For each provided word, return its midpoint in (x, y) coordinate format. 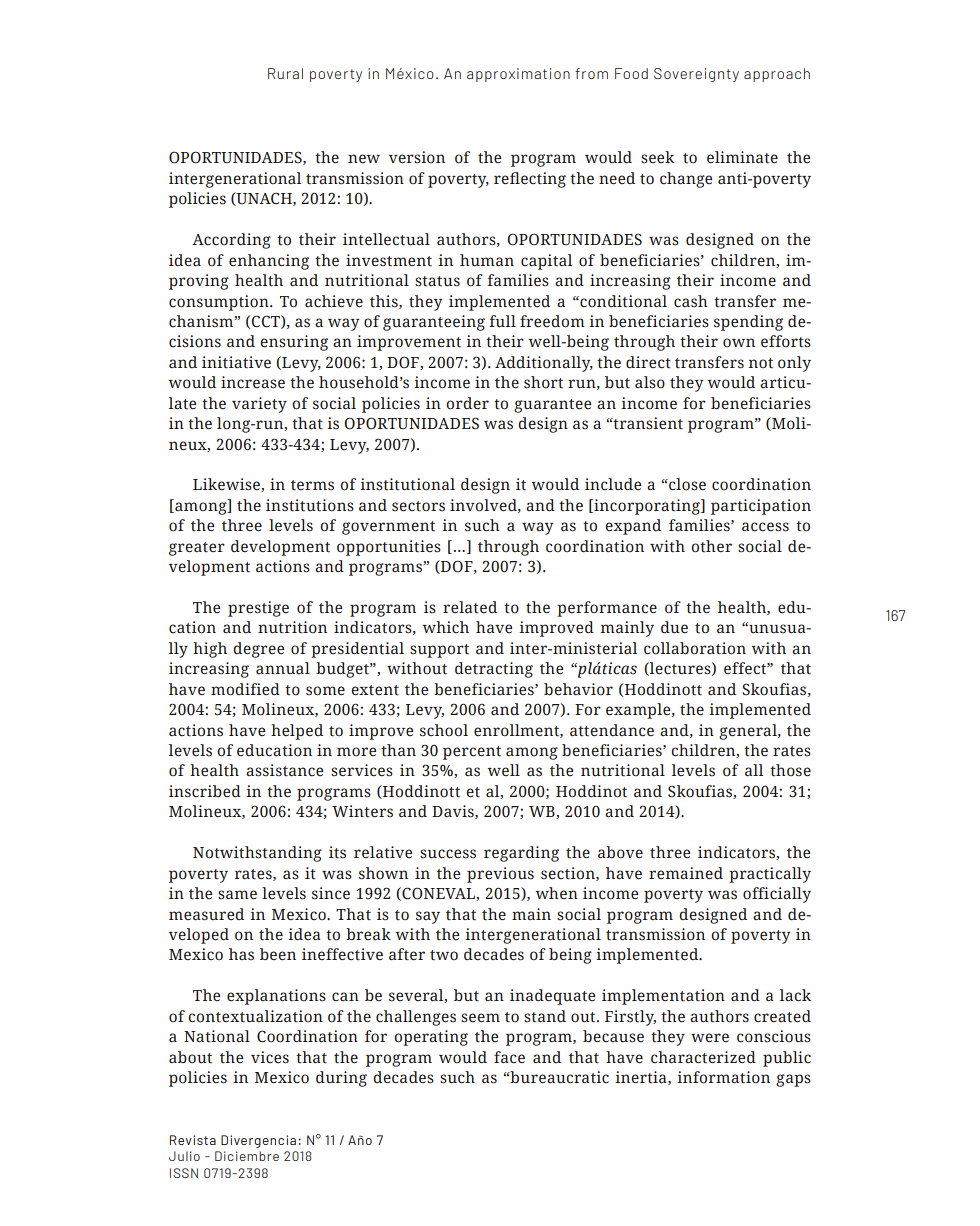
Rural (285, 73)
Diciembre (247, 1156)
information (723, 1077)
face (509, 1057)
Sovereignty (696, 75)
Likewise (227, 485)
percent (472, 753)
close (686, 484)
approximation (518, 75)
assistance (284, 770)
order (467, 403)
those (790, 770)
